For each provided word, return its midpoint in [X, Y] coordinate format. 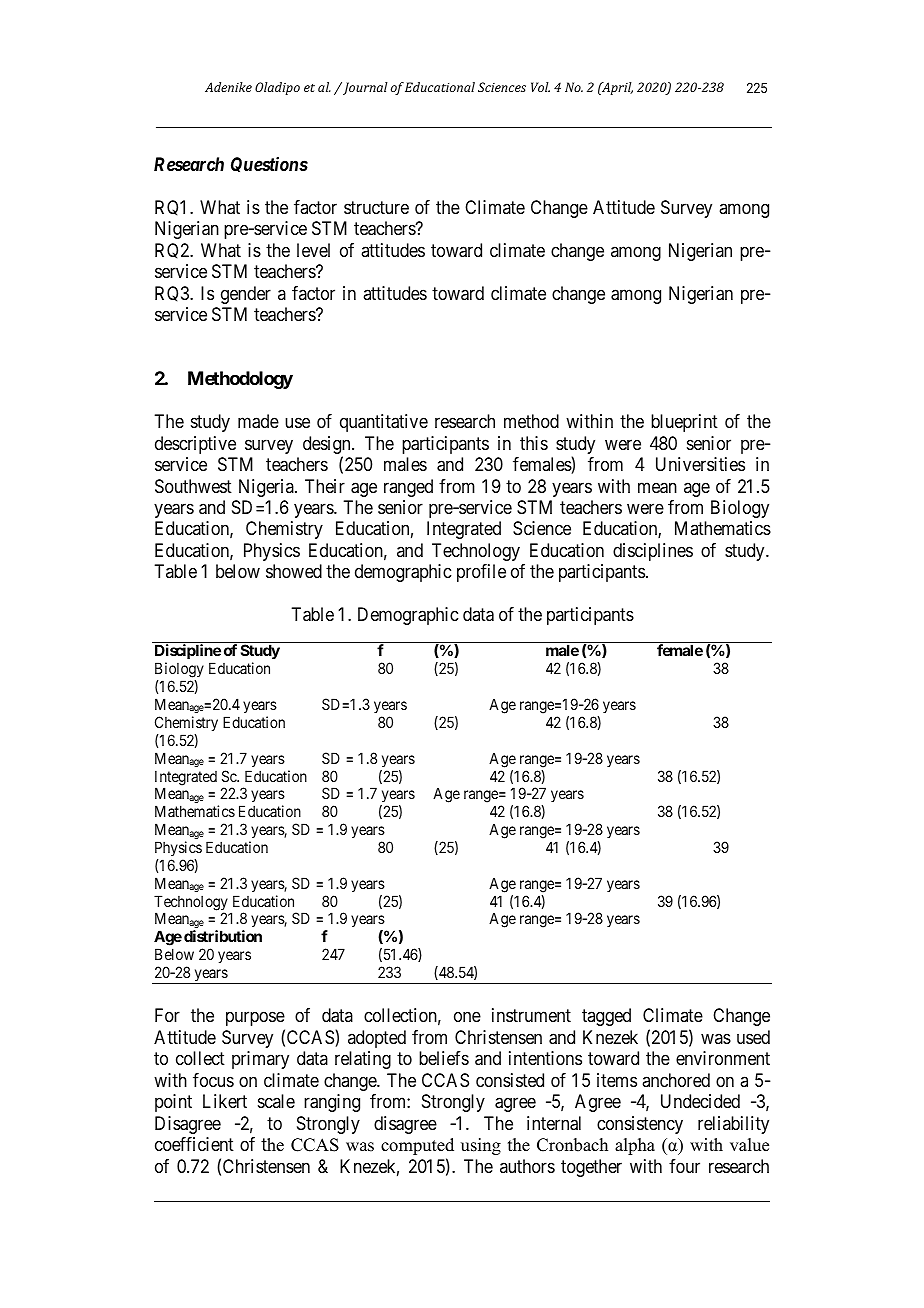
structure [376, 207]
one [467, 1017]
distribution [223, 936]
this [534, 443]
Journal [364, 88]
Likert [225, 1101]
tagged [606, 1017]
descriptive [195, 445]
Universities [700, 464]
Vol [540, 87]
